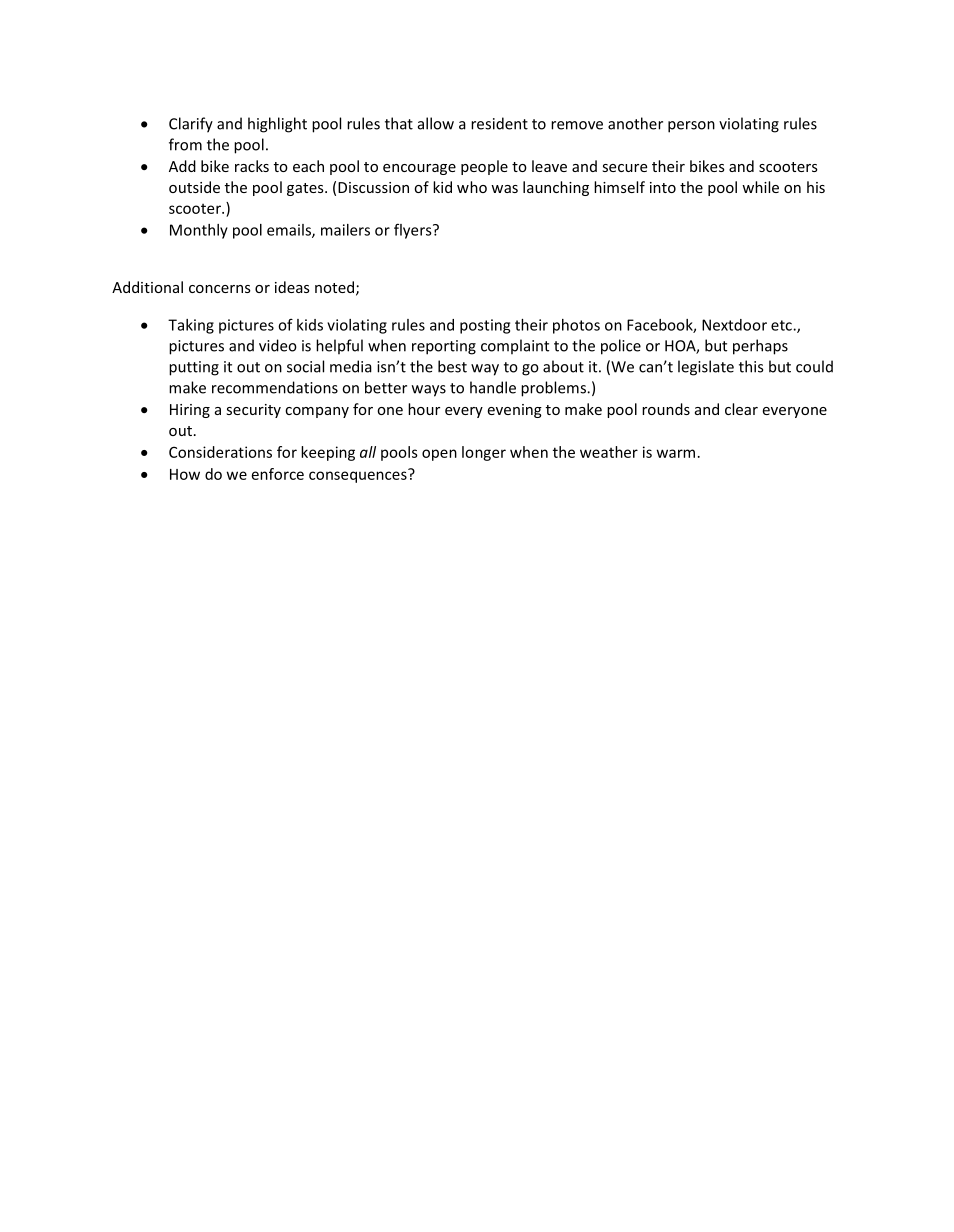 The width and height of the screenshot is (954, 1232). What do you see at coordinates (493, 387) in the screenshot?
I see `handle` at bounding box center [493, 387].
